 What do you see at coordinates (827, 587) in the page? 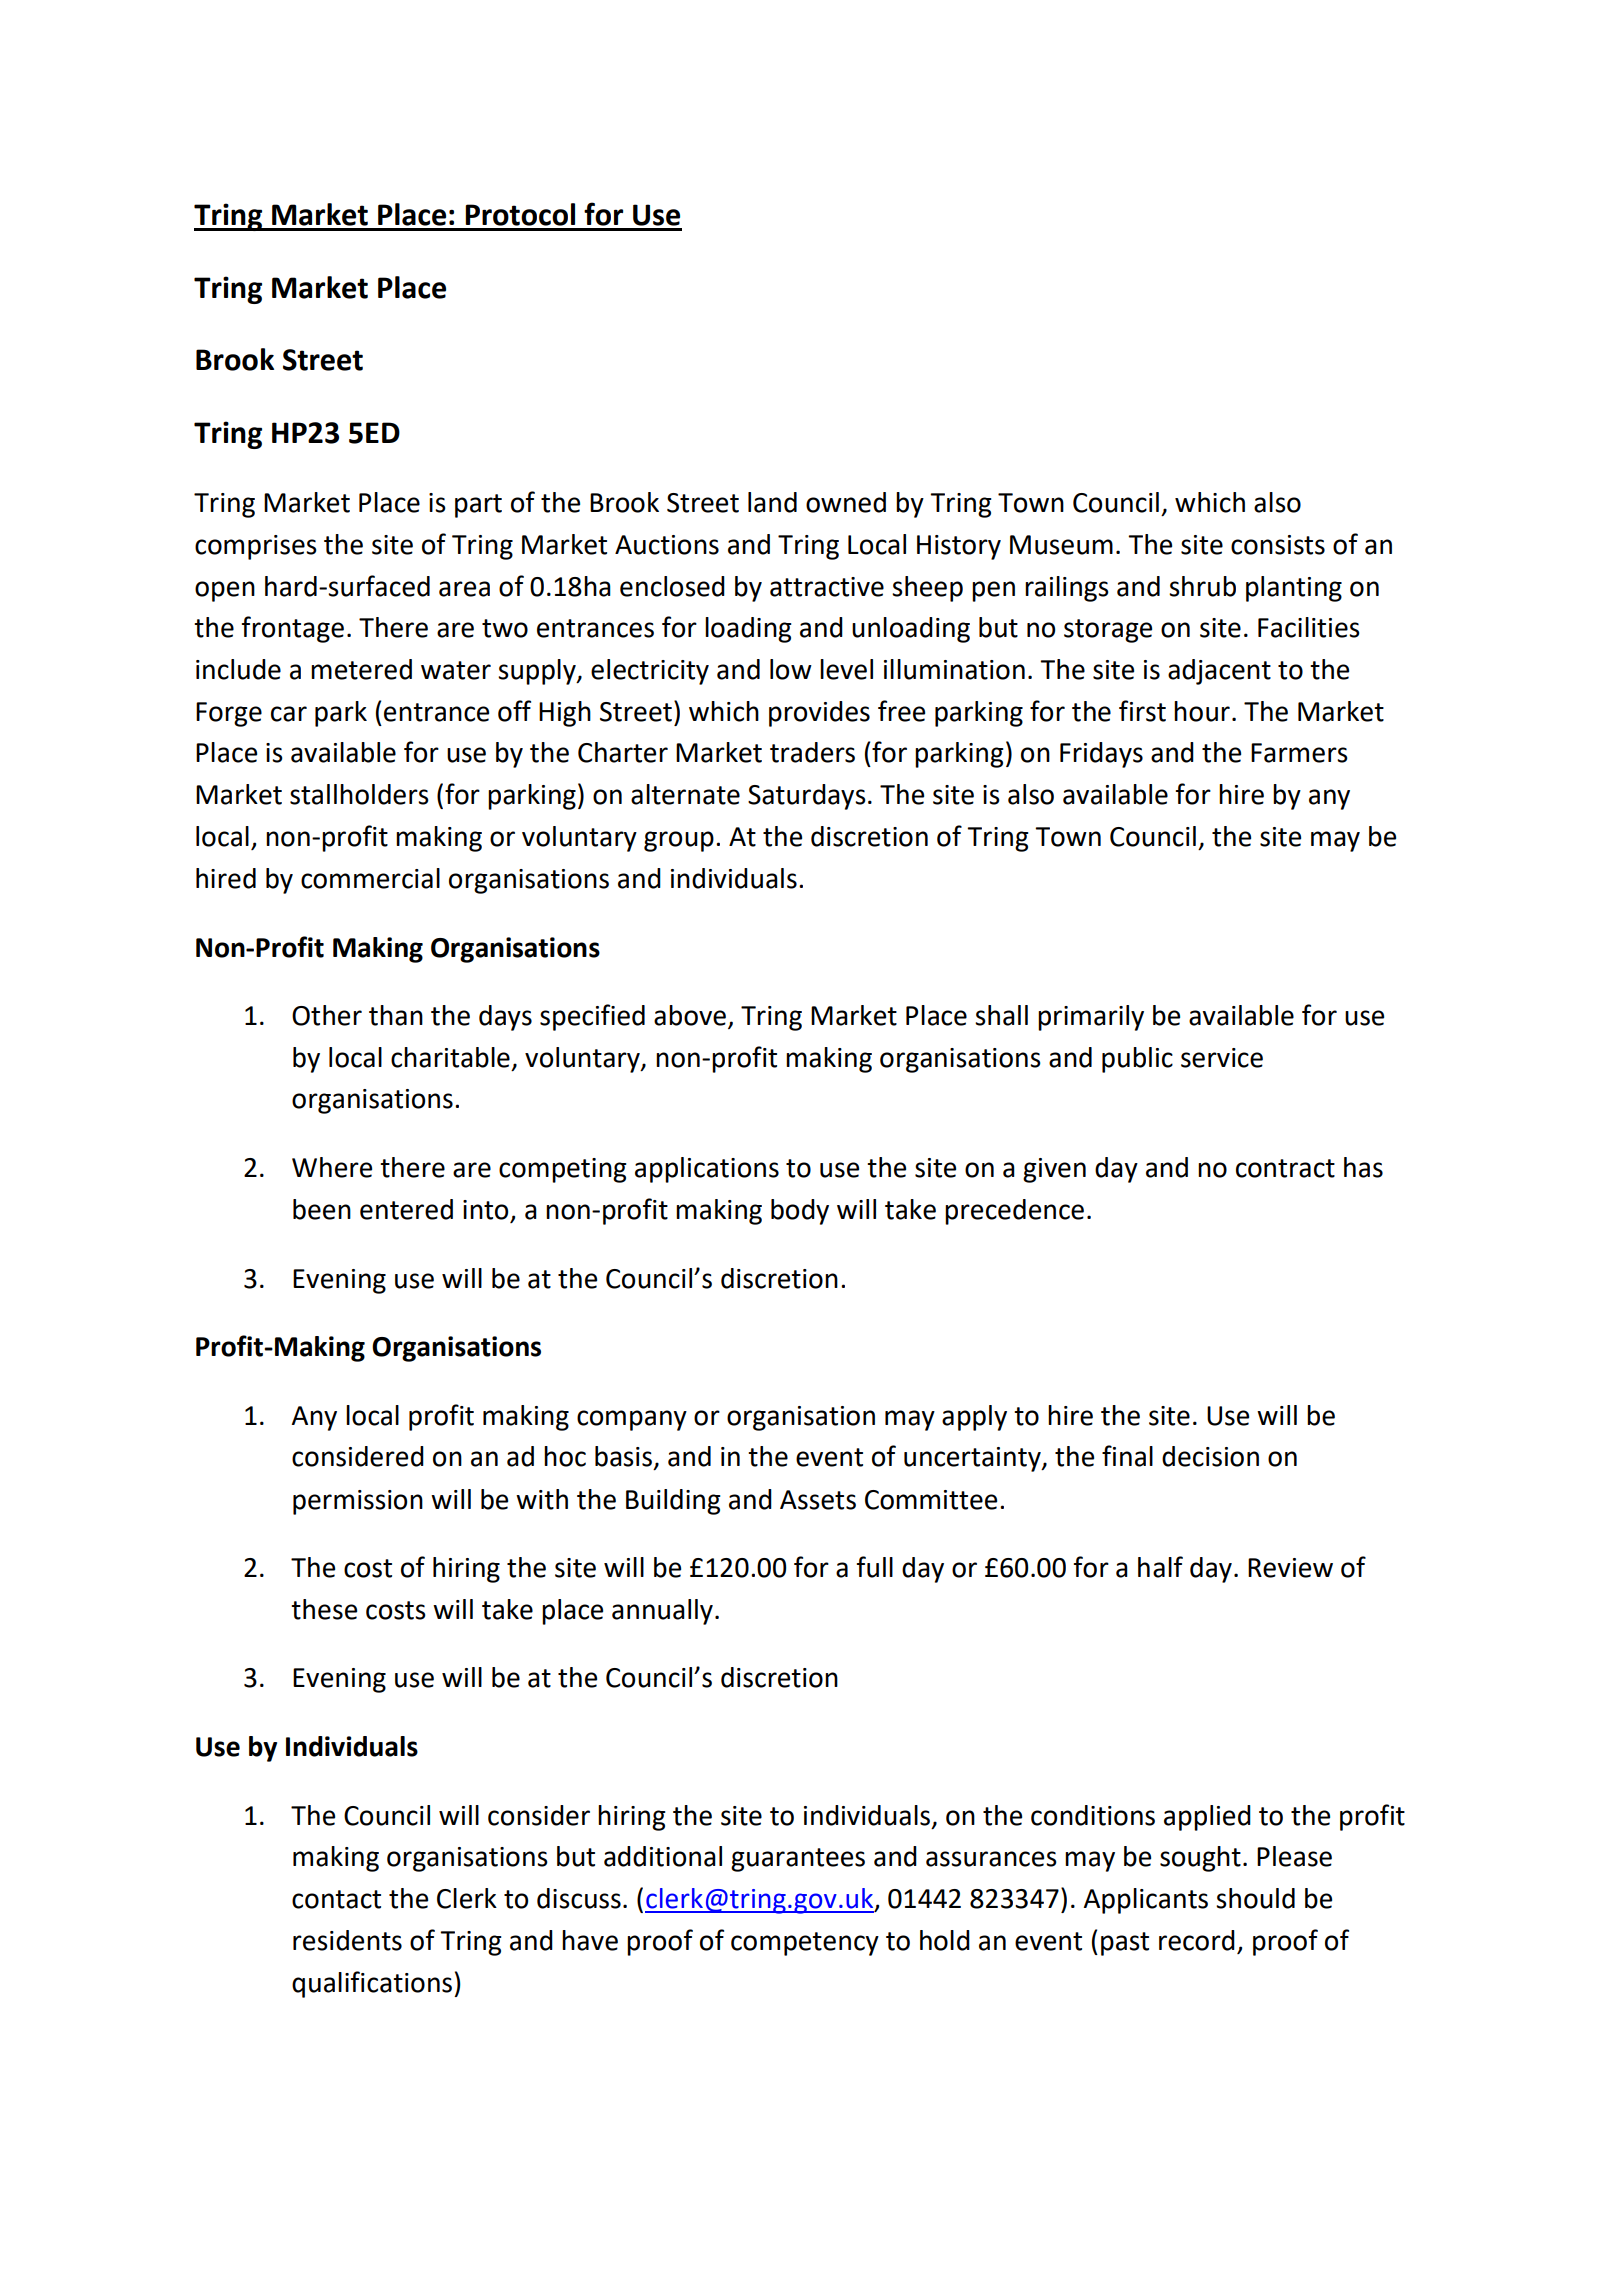
I see `attractive` at bounding box center [827, 587].
